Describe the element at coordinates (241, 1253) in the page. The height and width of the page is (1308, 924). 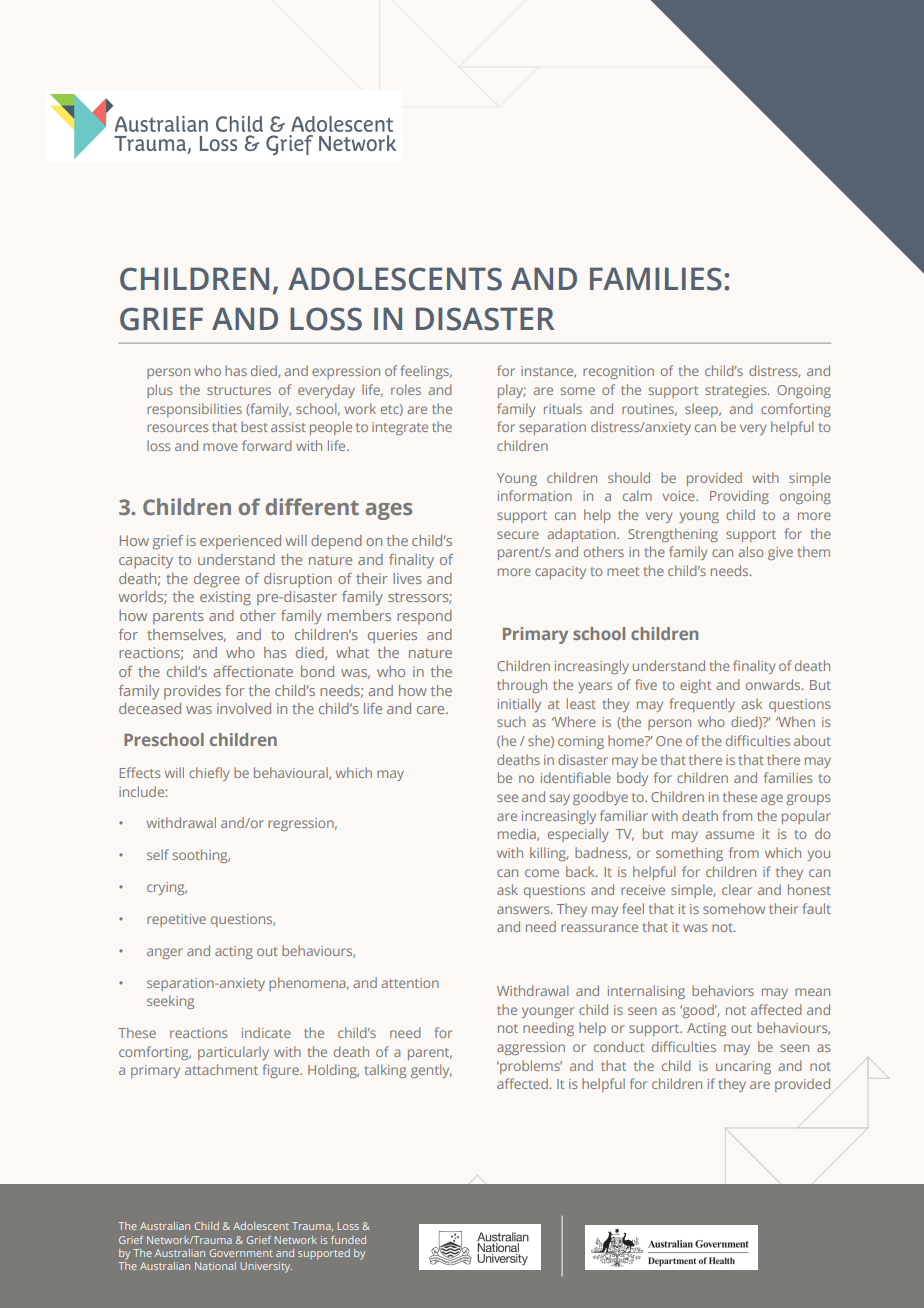
I see `Government` at that location.
